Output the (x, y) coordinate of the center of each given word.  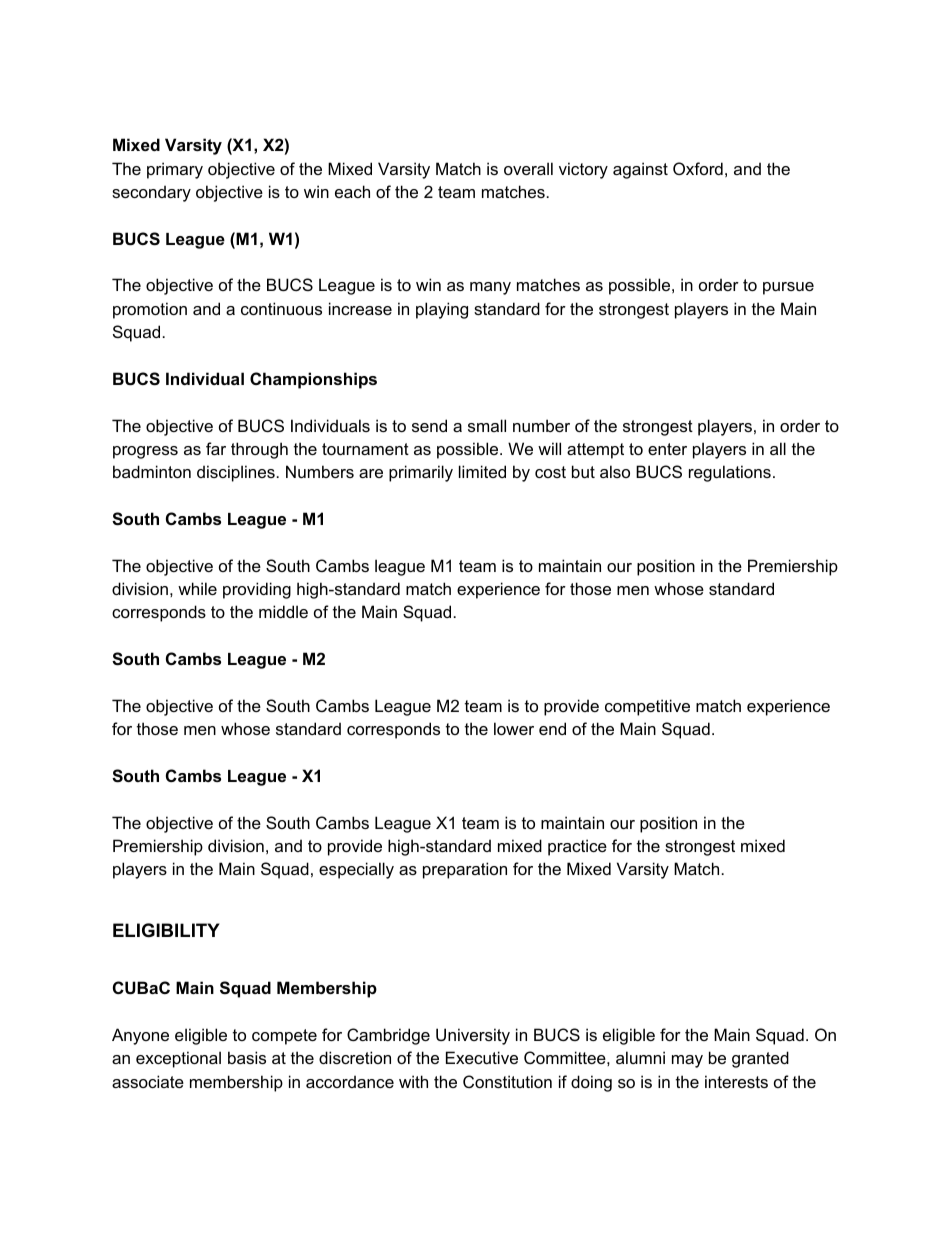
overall (528, 168)
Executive (482, 1057)
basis (247, 1057)
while (197, 588)
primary (175, 170)
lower (514, 728)
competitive (647, 707)
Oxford (698, 168)
